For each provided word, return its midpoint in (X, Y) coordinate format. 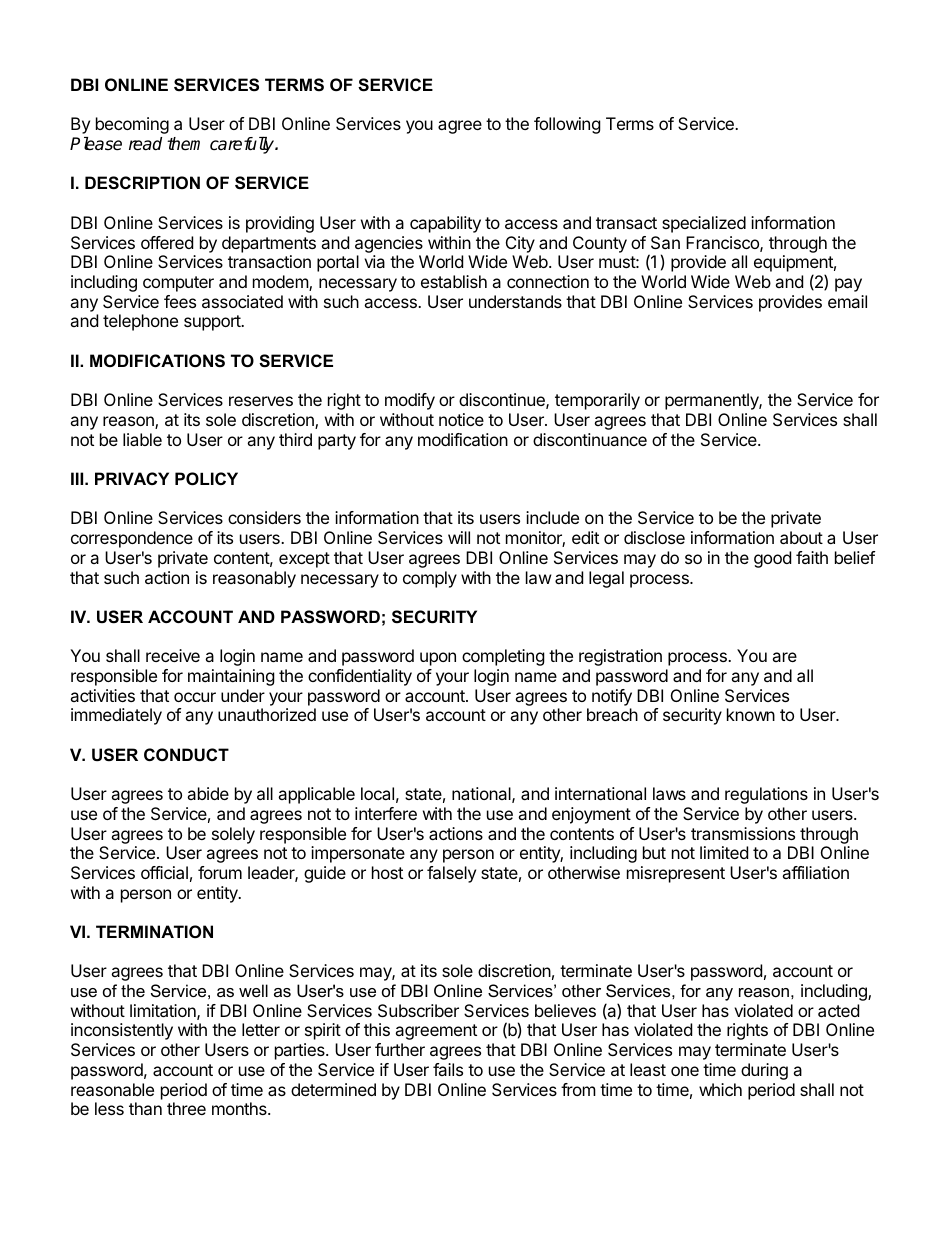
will (459, 537)
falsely (451, 874)
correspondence (132, 539)
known (751, 714)
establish (454, 281)
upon (438, 659)
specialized (704, 224)
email (847, 301)
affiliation (815, 872)
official (164, 872)
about (801, 537)
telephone (140, 322)
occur (195, 697)
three (186, 1108)
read (145, 144)
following (567, 125)
